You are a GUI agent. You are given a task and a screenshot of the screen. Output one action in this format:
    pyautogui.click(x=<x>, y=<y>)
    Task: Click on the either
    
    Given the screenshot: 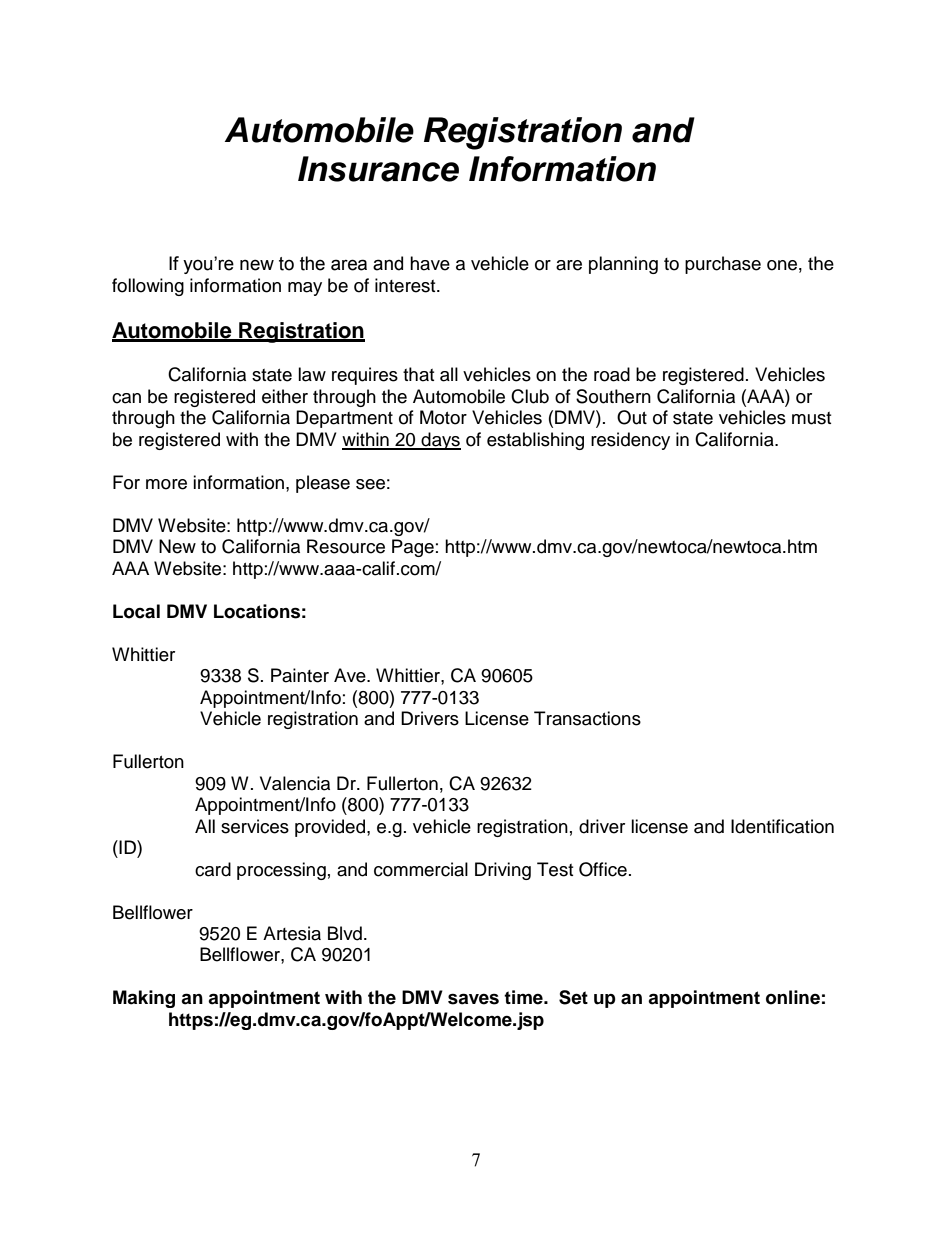 What is the action you would take?
    pyautogui.click(x=285, y=396)
